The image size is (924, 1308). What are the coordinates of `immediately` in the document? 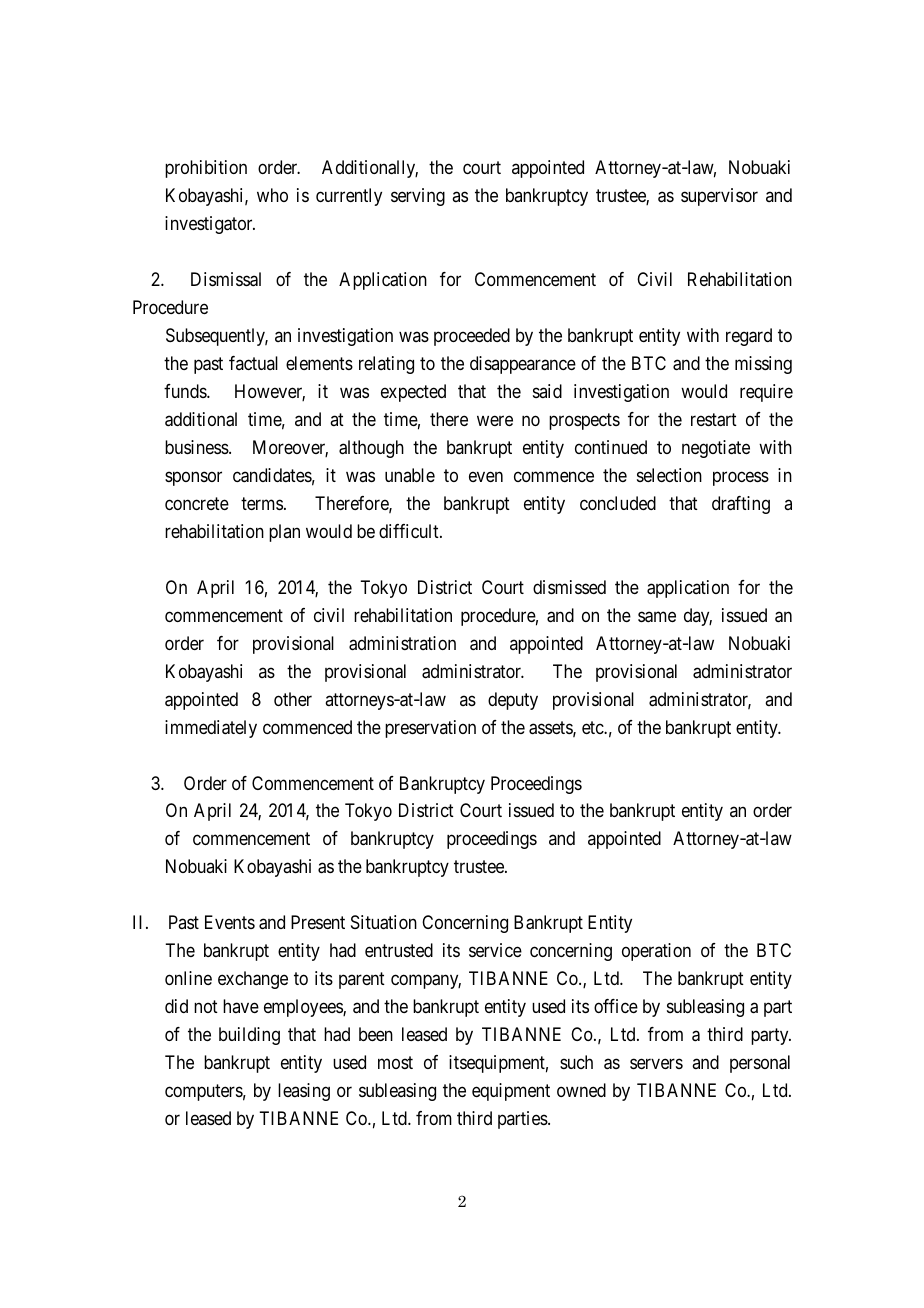 It's located at (211, 729).
